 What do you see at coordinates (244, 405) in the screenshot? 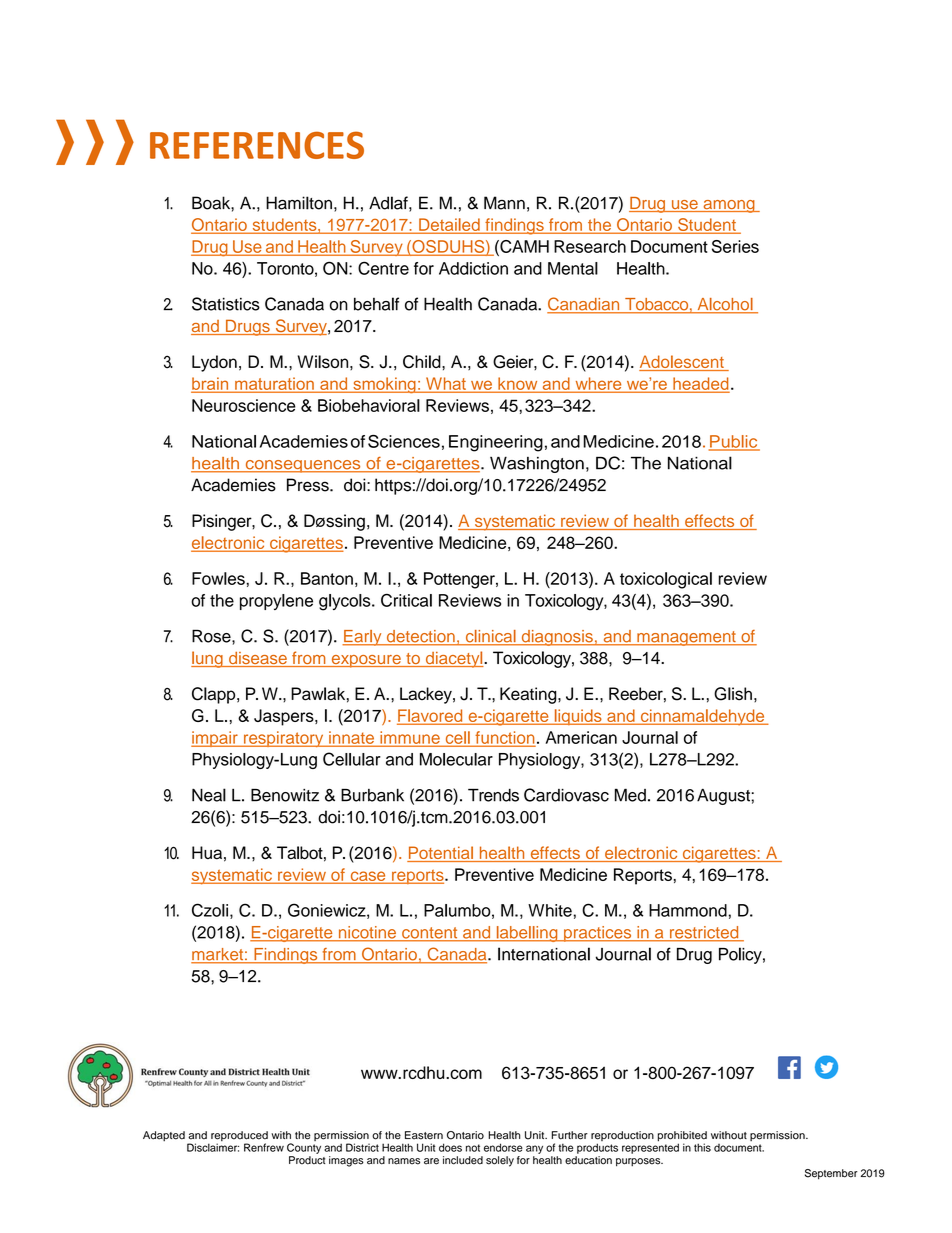
I see `Neuroscience` at bounding box center [244, 405].
